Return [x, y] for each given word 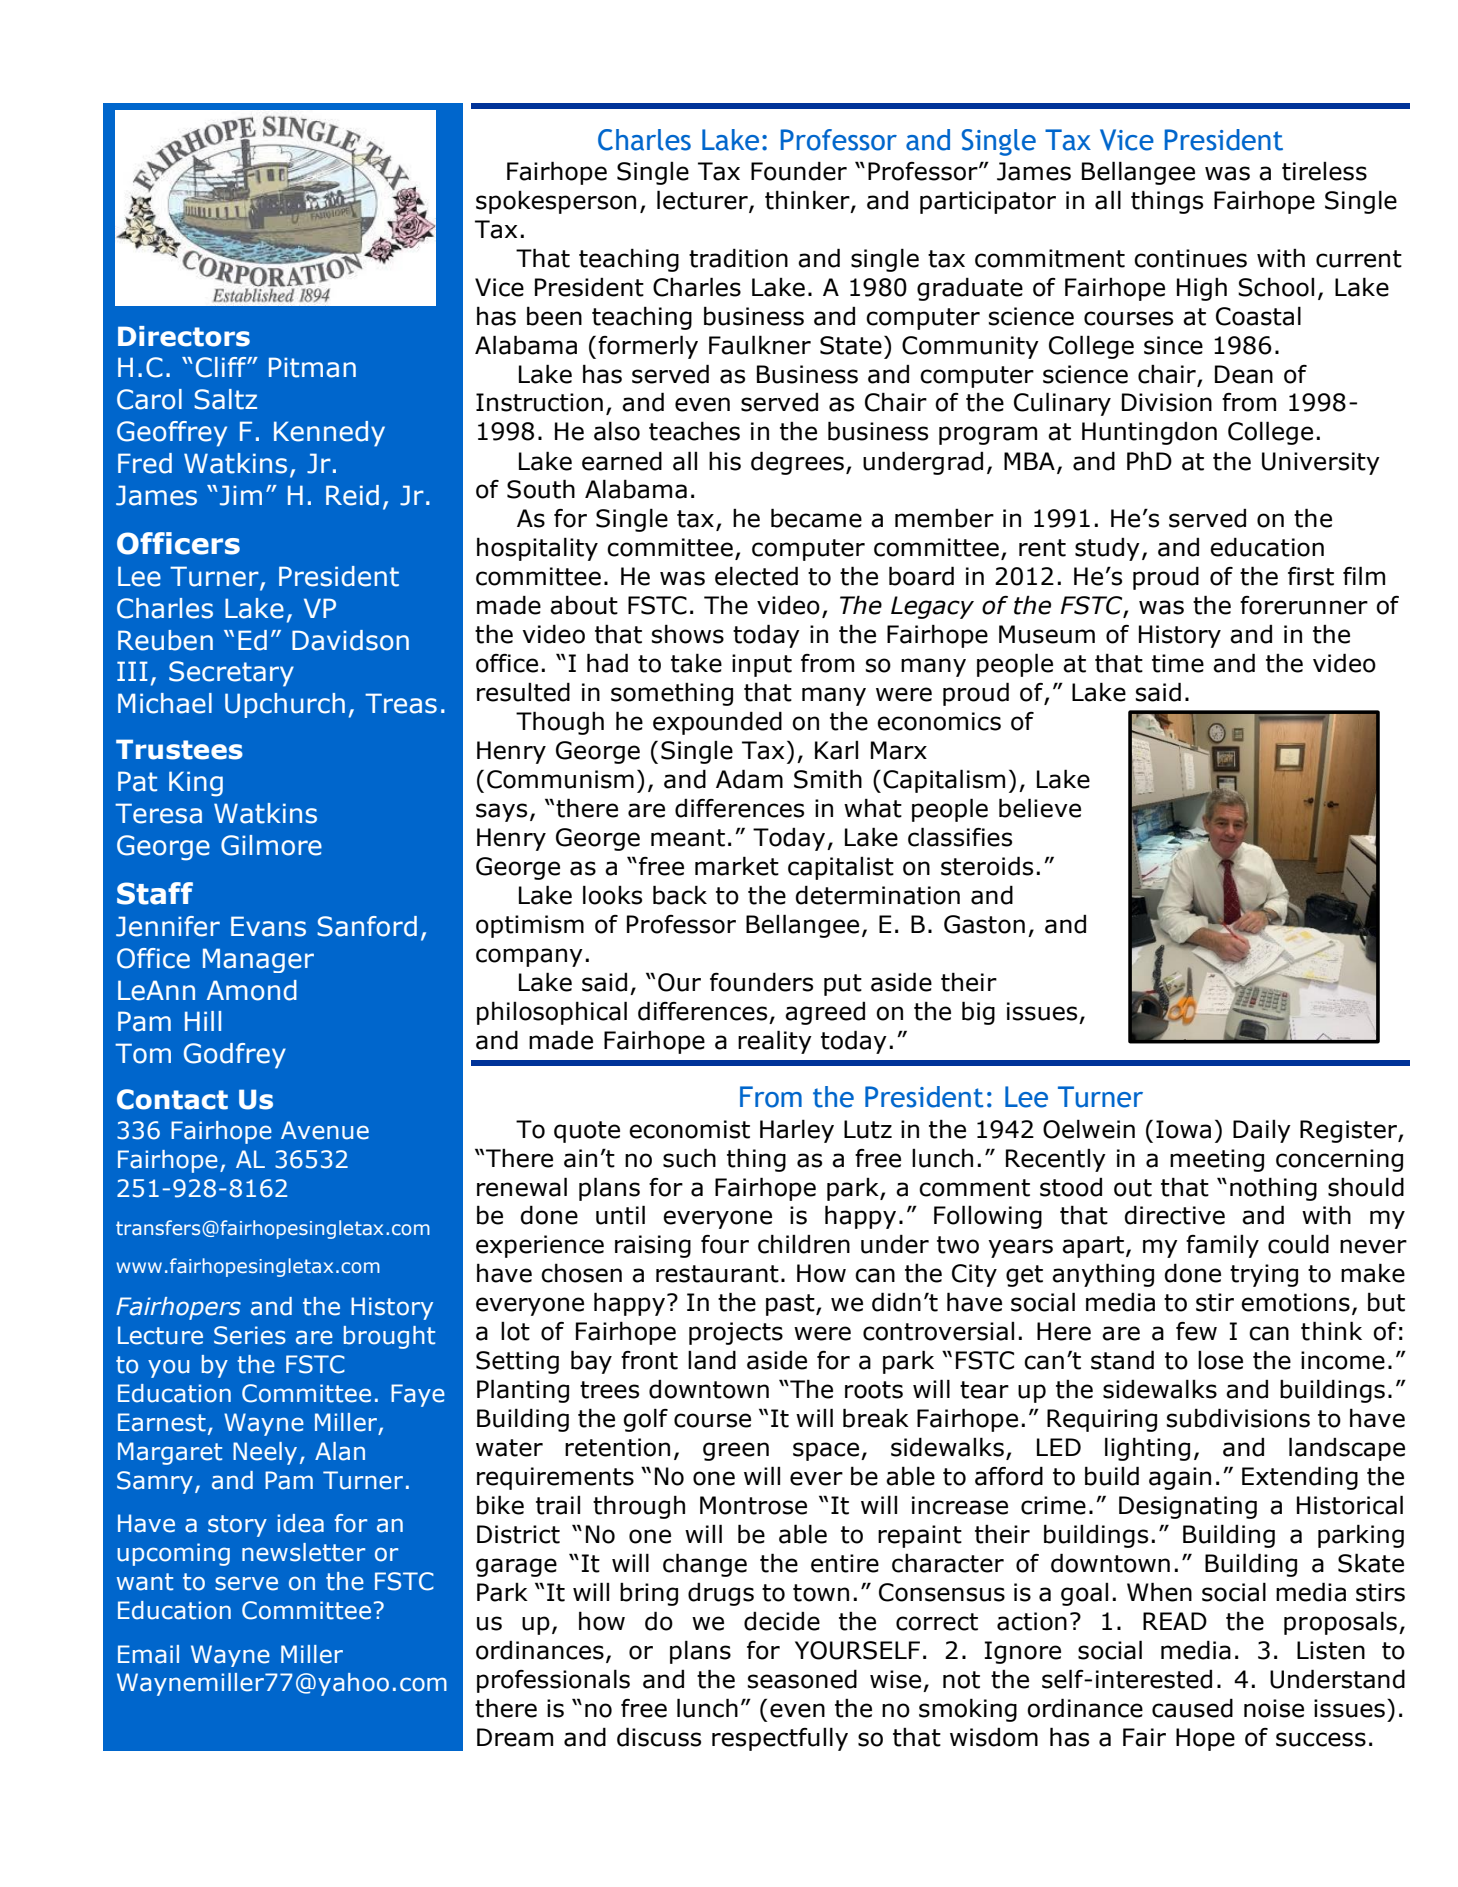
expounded [717, 723]
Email [148, 1654]
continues [1190, 258]
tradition [738, 258]
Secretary [231, 674]
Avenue [325, 1130]
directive [1174, 1215]
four [725, 1244]
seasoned [802, 1679]
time [1178, 663]
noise [1274, 1708]
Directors [184, 336]
